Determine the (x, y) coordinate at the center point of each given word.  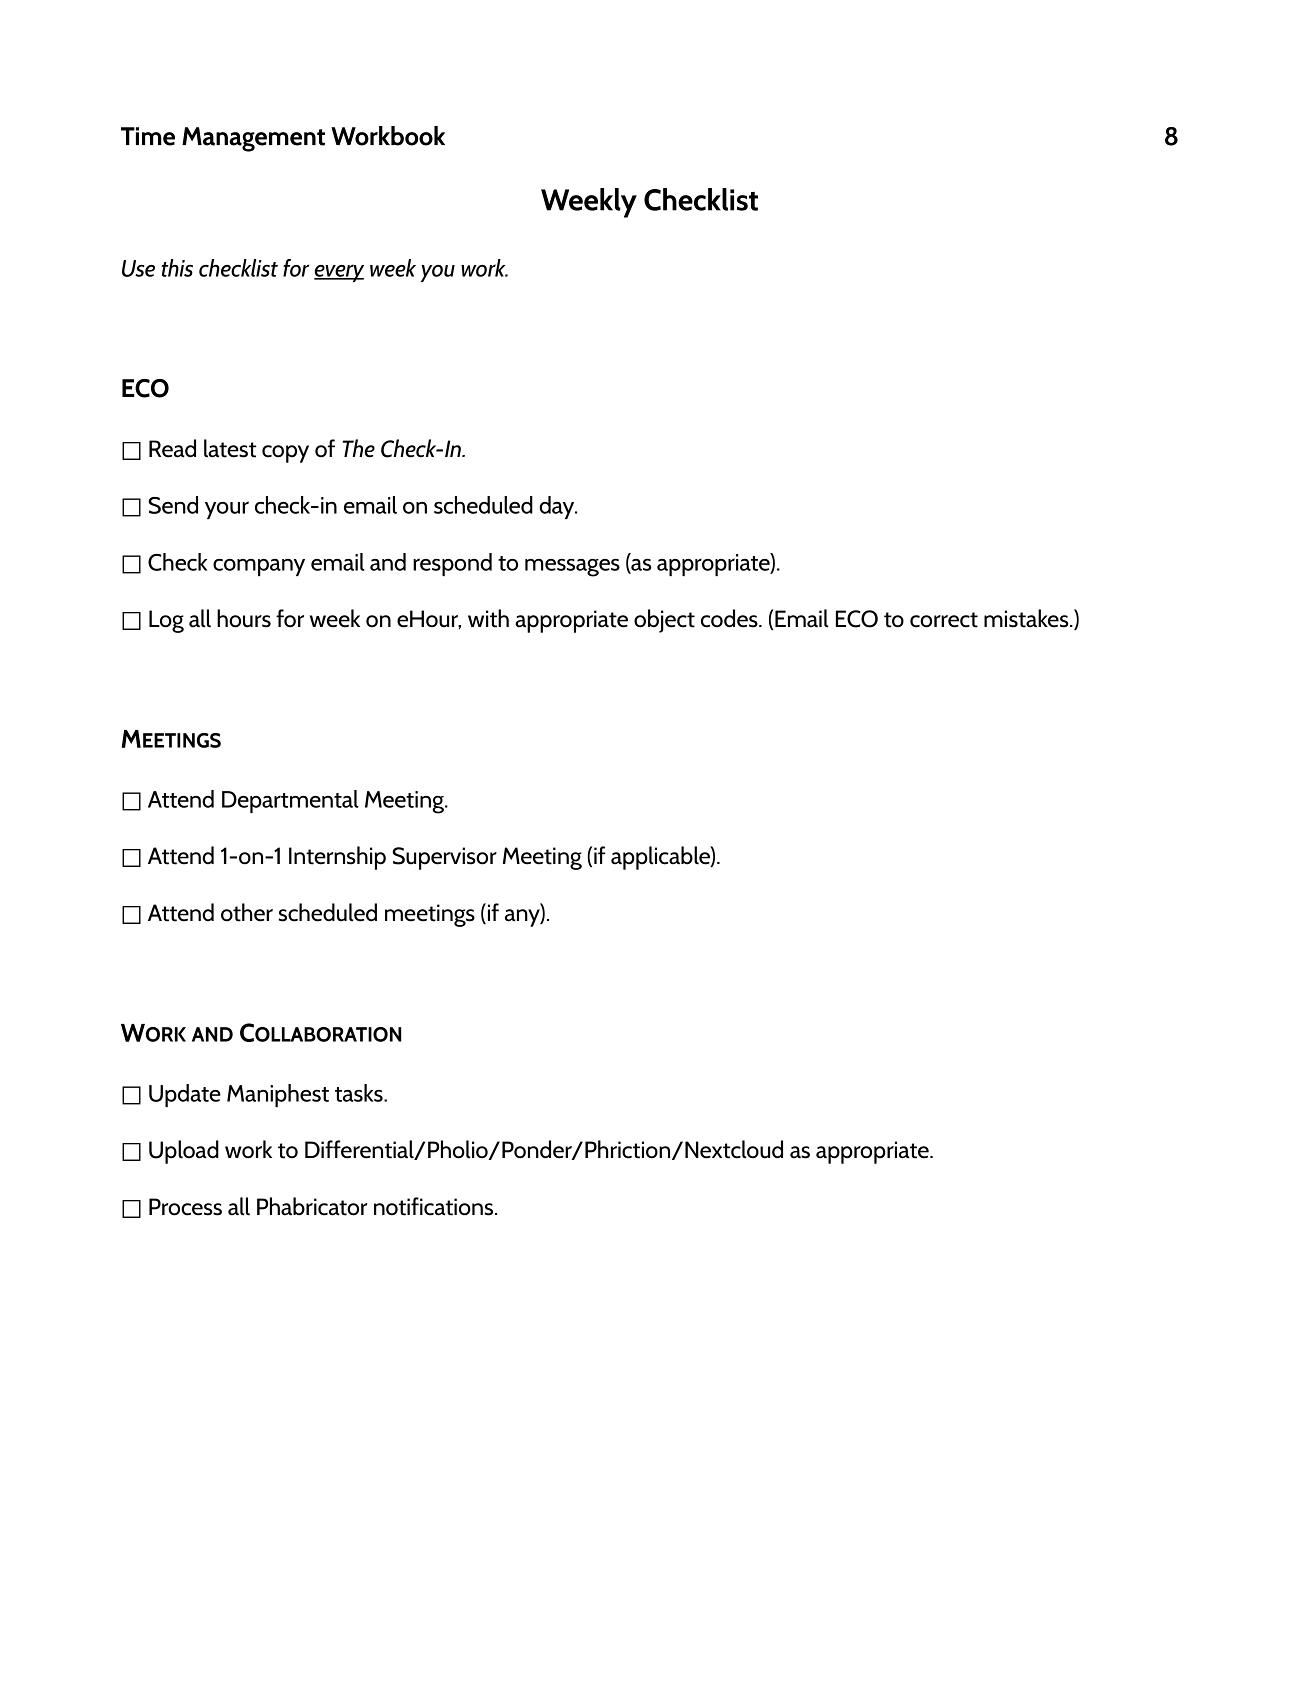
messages (572, 568)
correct (944, 620)
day (558, 507)
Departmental (290, 801)
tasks (360, 1093)
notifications (435, 1206)
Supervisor (444, 858)
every (339, 273)
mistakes (1027, 618)
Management (253, 139)
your (227, 510)
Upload (184, 1152)
